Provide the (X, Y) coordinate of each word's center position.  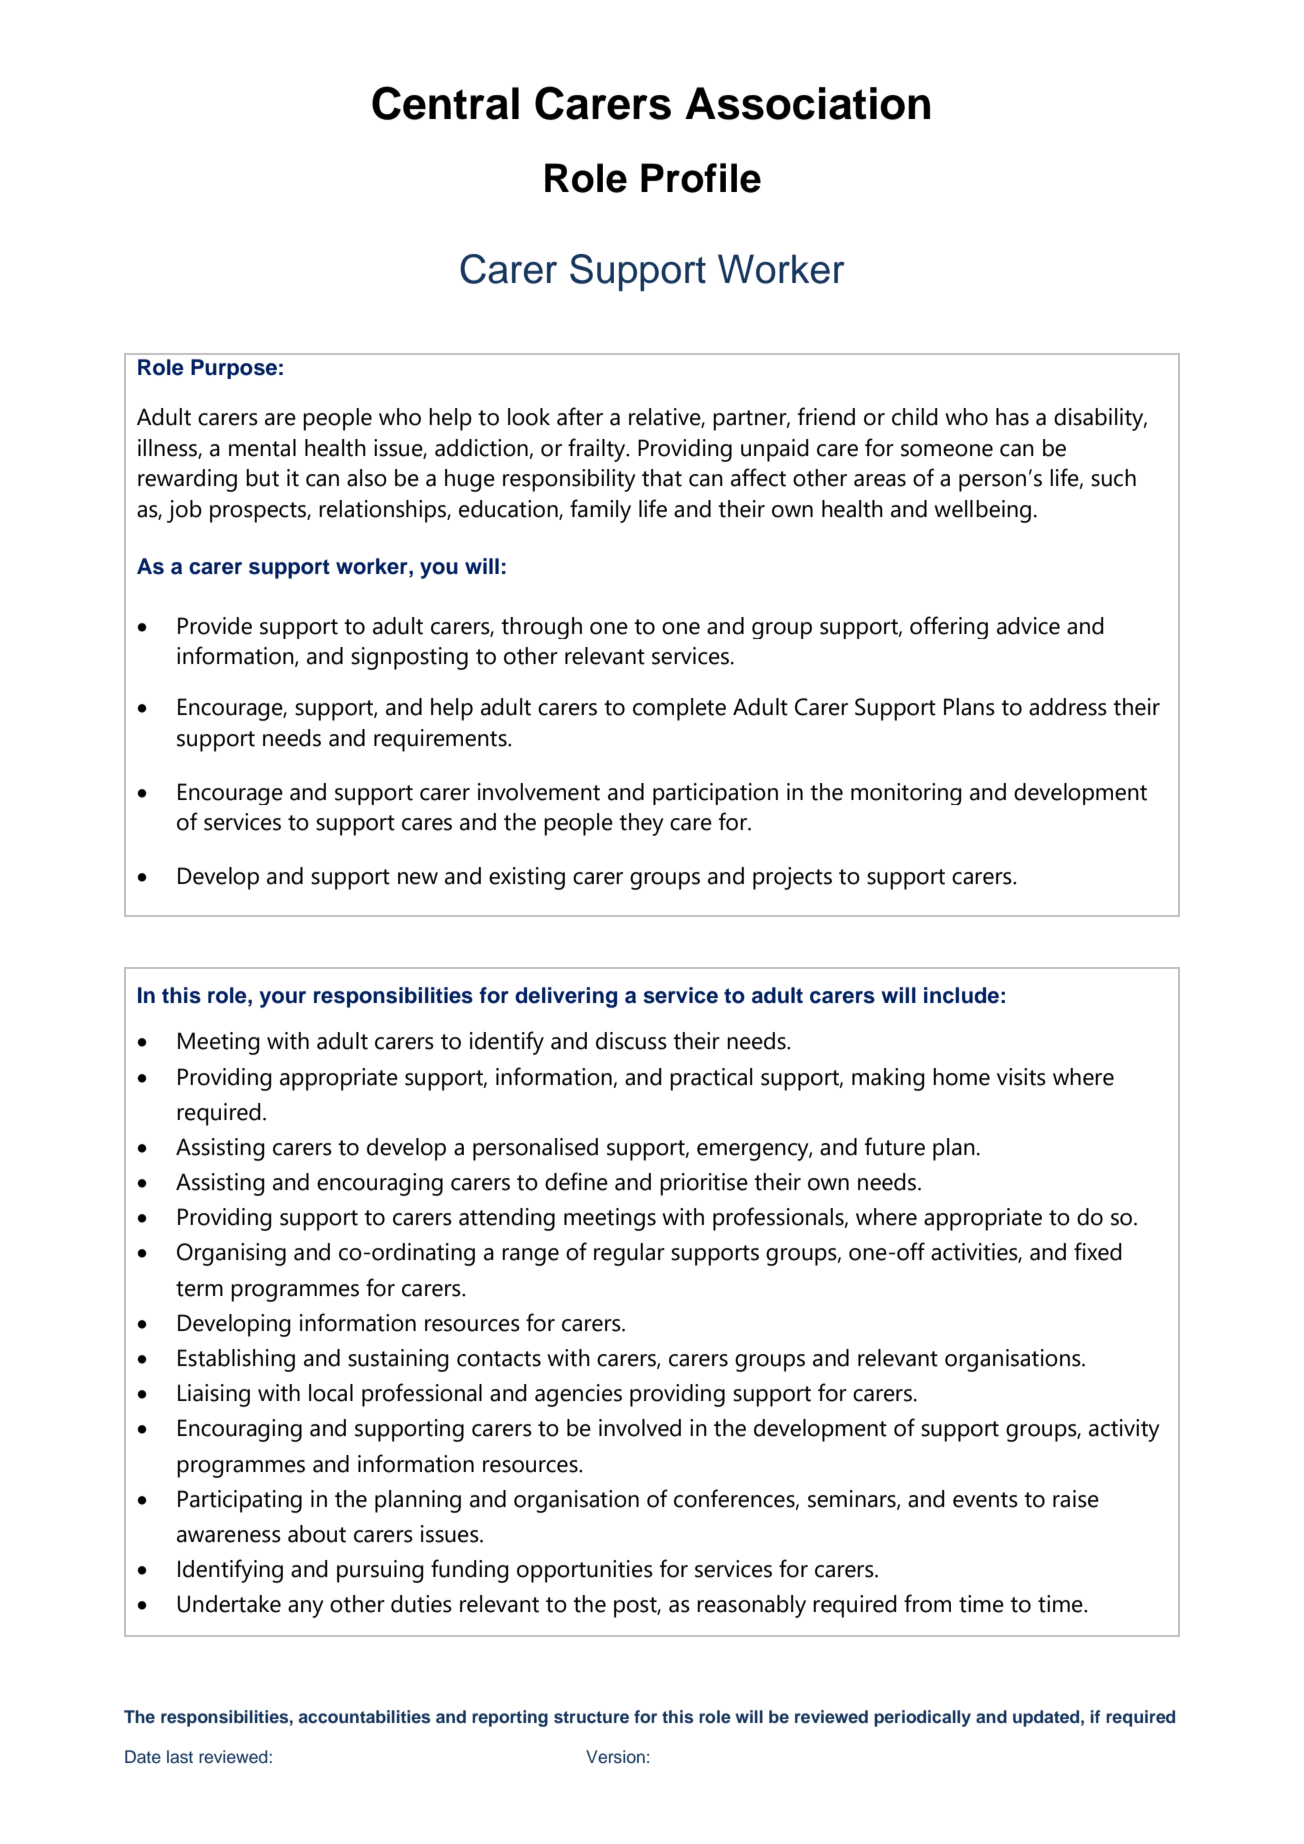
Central (445, 103)
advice (1028, 626)
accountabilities (364, 1717)
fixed (1098, 1251)
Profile (701, 178)
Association (807, 103)
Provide (215, 626)
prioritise (704, 1184)
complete (679, 709)
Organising (231, 1254)
